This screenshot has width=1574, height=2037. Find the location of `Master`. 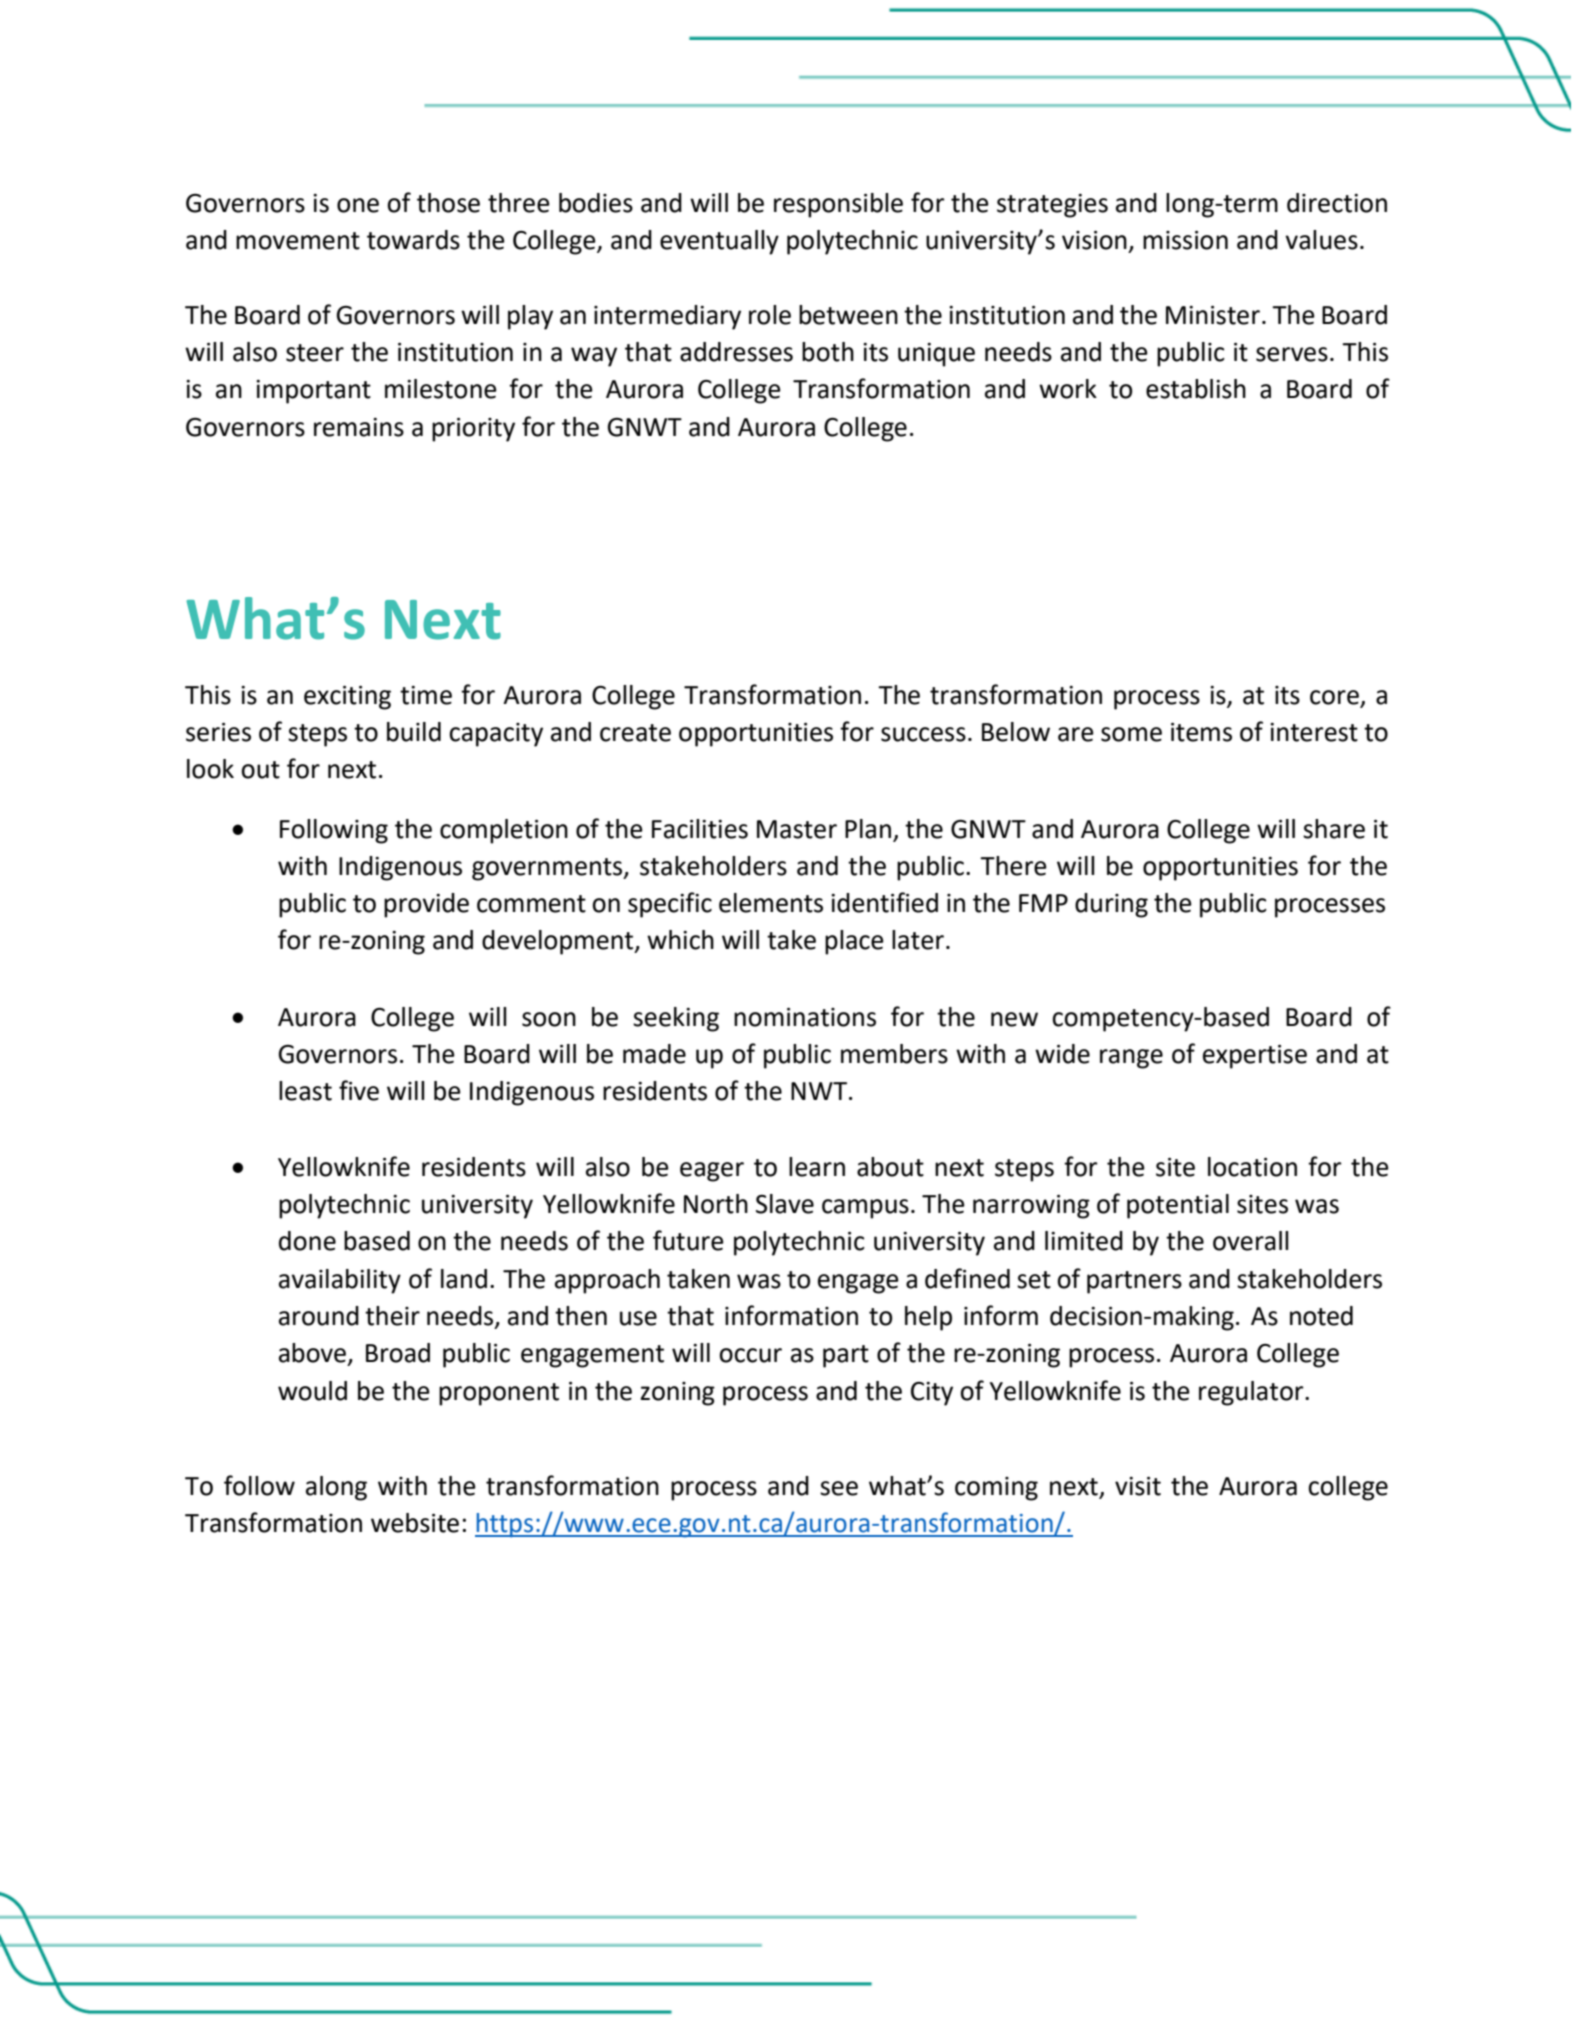

Master is located at coordinates (797, 829).
